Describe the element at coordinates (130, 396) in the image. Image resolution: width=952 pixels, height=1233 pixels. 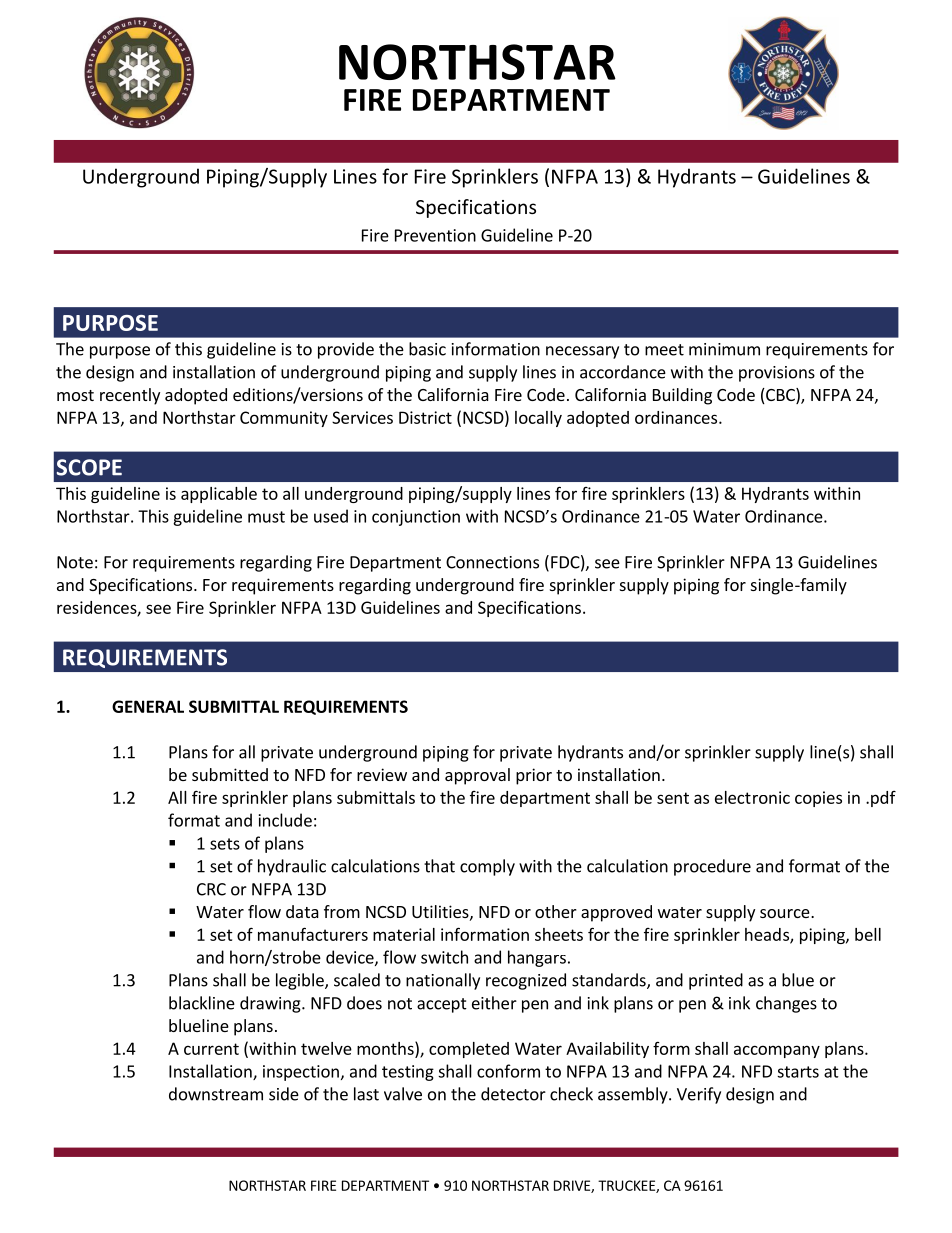
I see `recently` at that location.
